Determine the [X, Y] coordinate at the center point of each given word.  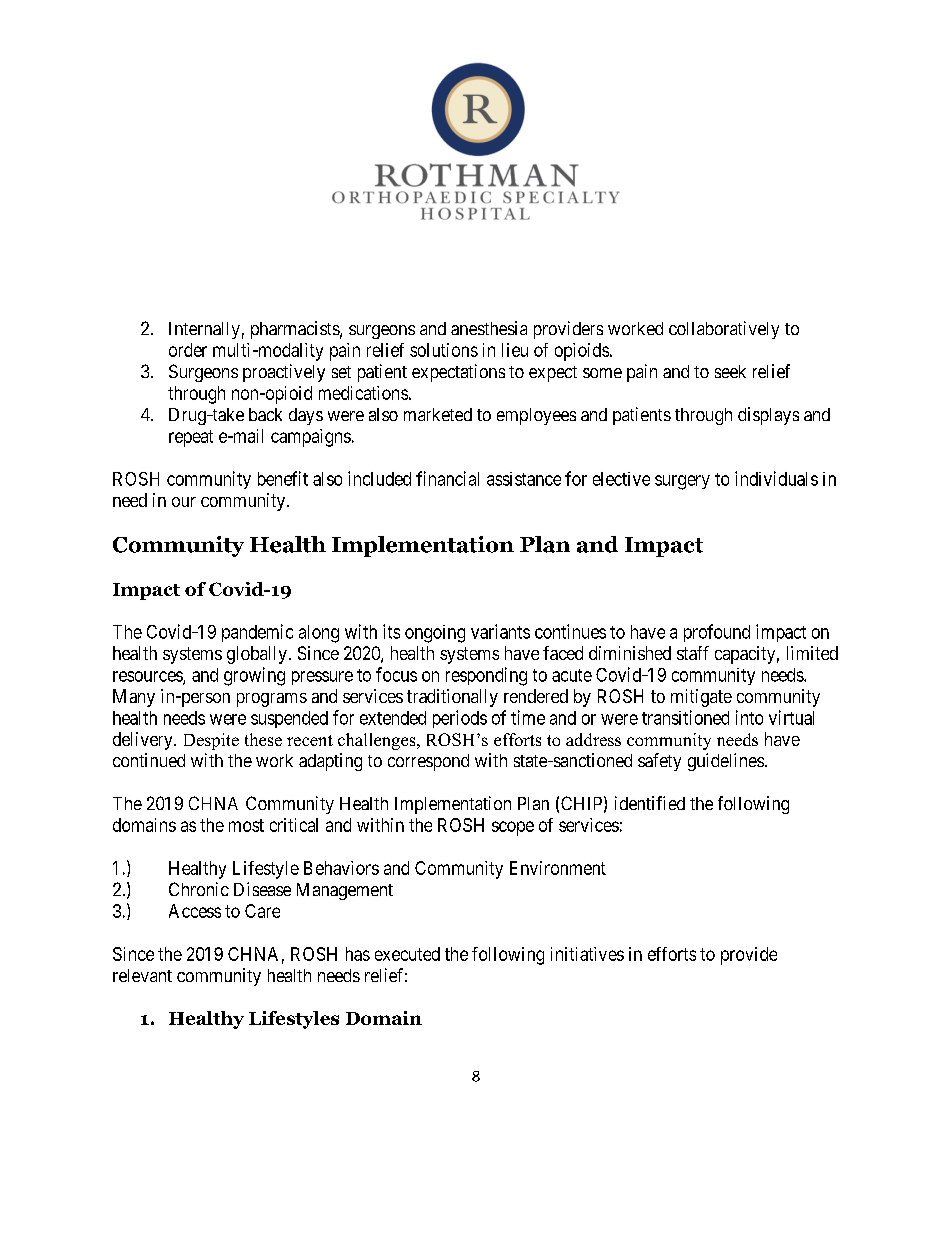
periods [460, 719]
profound [717, 633]
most [246, 825]
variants [500, 631]
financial [447, 478]
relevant [142, 975]
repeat [191, 438]
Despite [211, 741]
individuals [776, 478]
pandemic [257, 633]
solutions [444, 350]
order [188, 350]
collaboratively [724, 330]
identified [650, 803]
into [749, 717]
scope [513, 828]
